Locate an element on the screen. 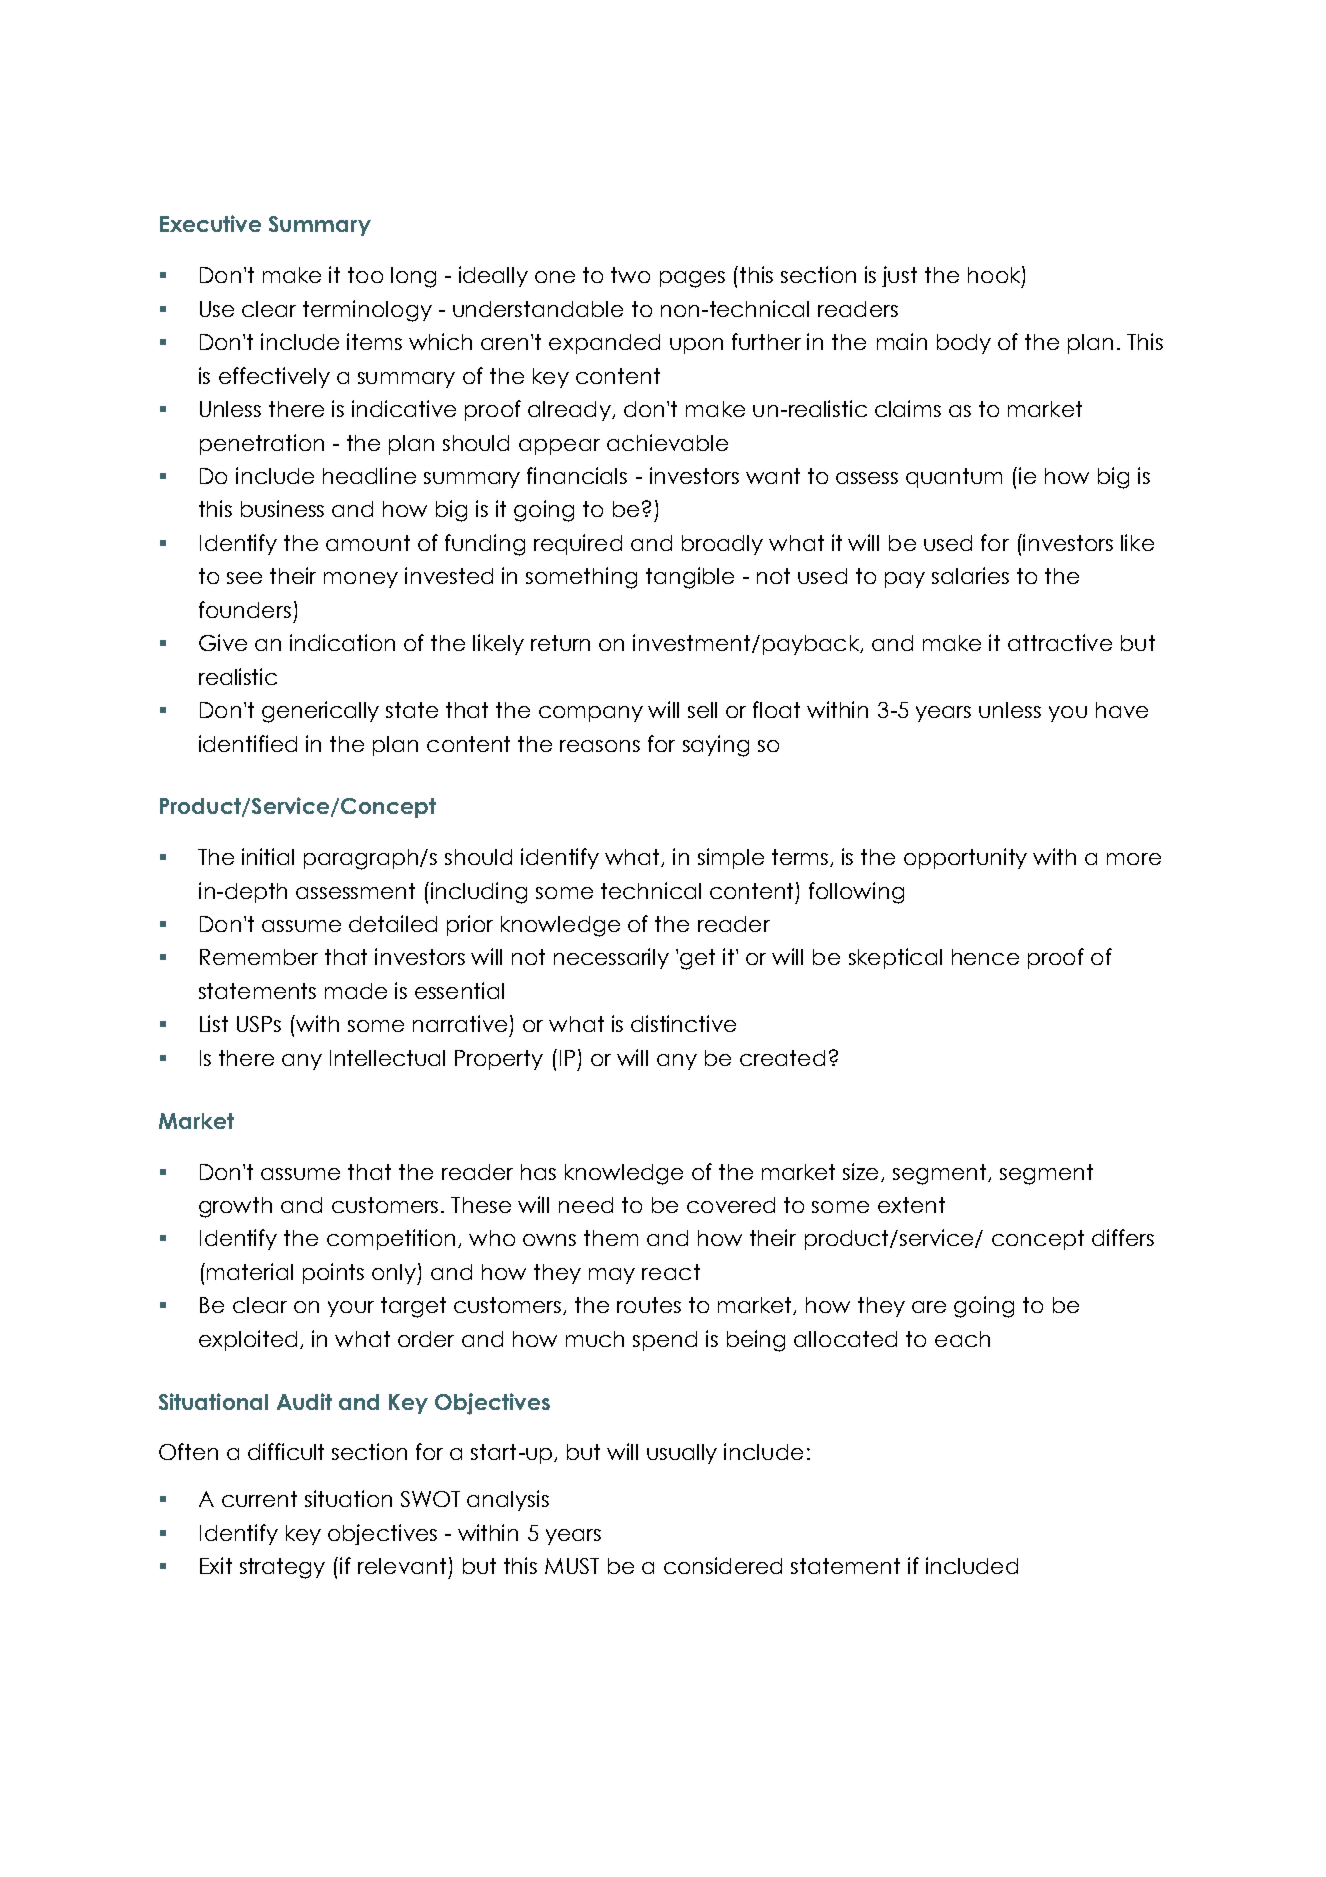  current is located at coordinates (259, 1499).
